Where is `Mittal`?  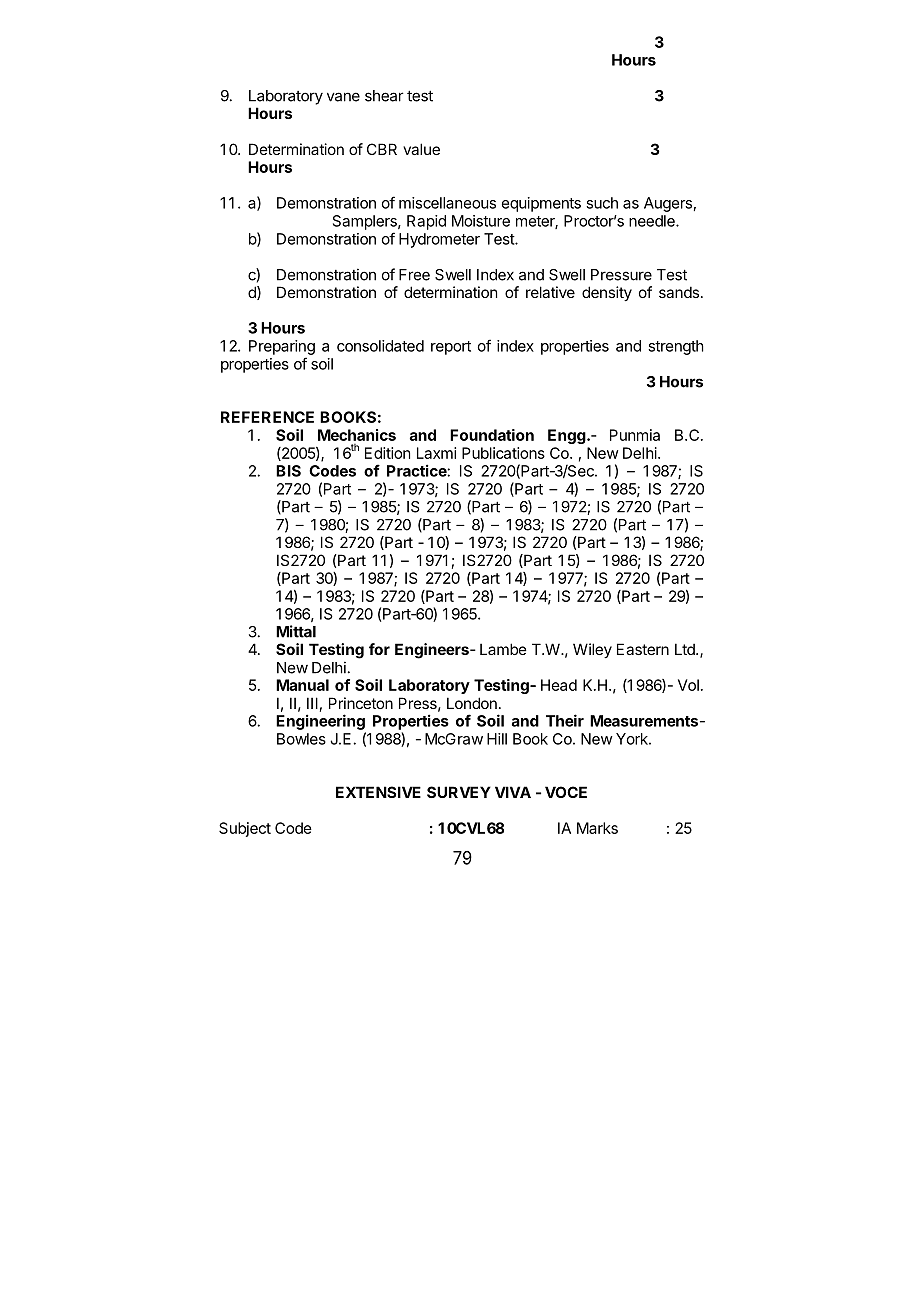
Mittal is located at coordinates (296, 631).
